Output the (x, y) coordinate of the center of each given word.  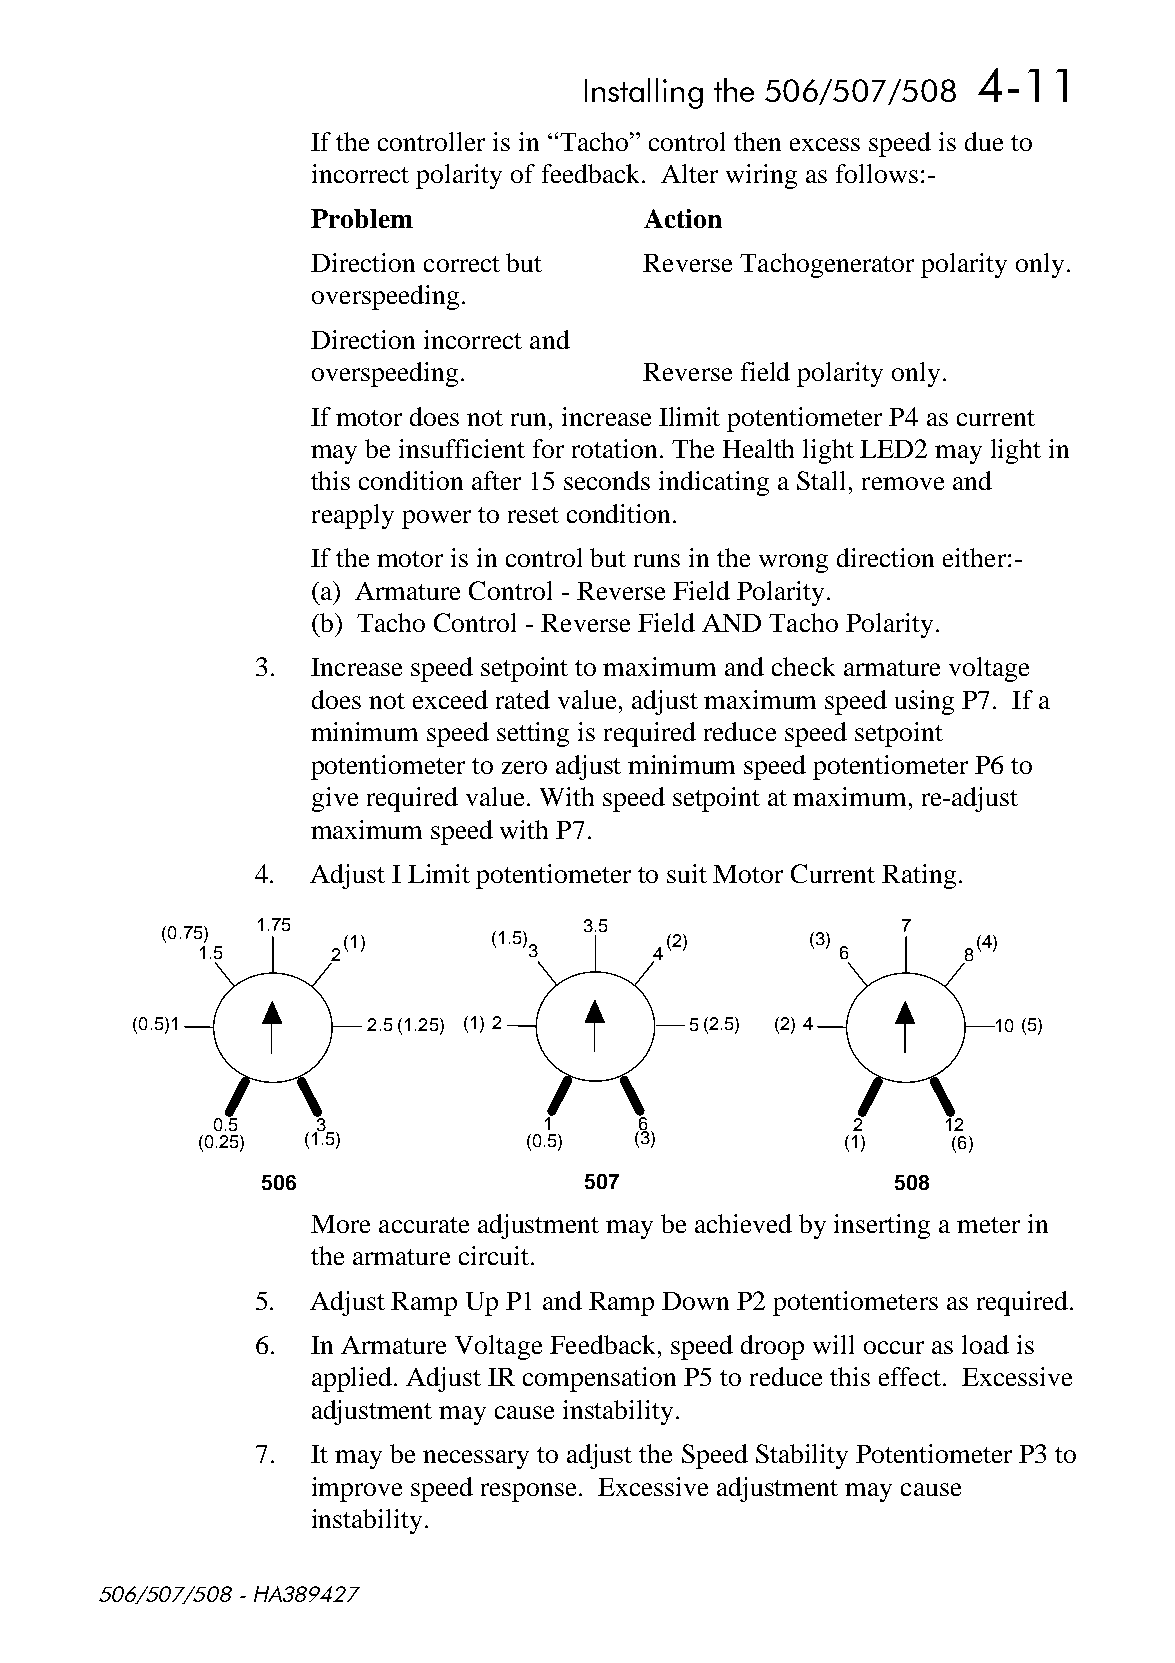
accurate (424, 1225)
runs (657, 560)
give (335, 799)
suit (687, 873)
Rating (919, 876)
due (984, 141)
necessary (476, 1459)
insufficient (462, 448)
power (436, 519)
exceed (450, 699)
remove (903, 483)
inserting (882, 1226)
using (924, 702)
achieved (743, 1223)
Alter (689, 173)
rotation (614, 448)
